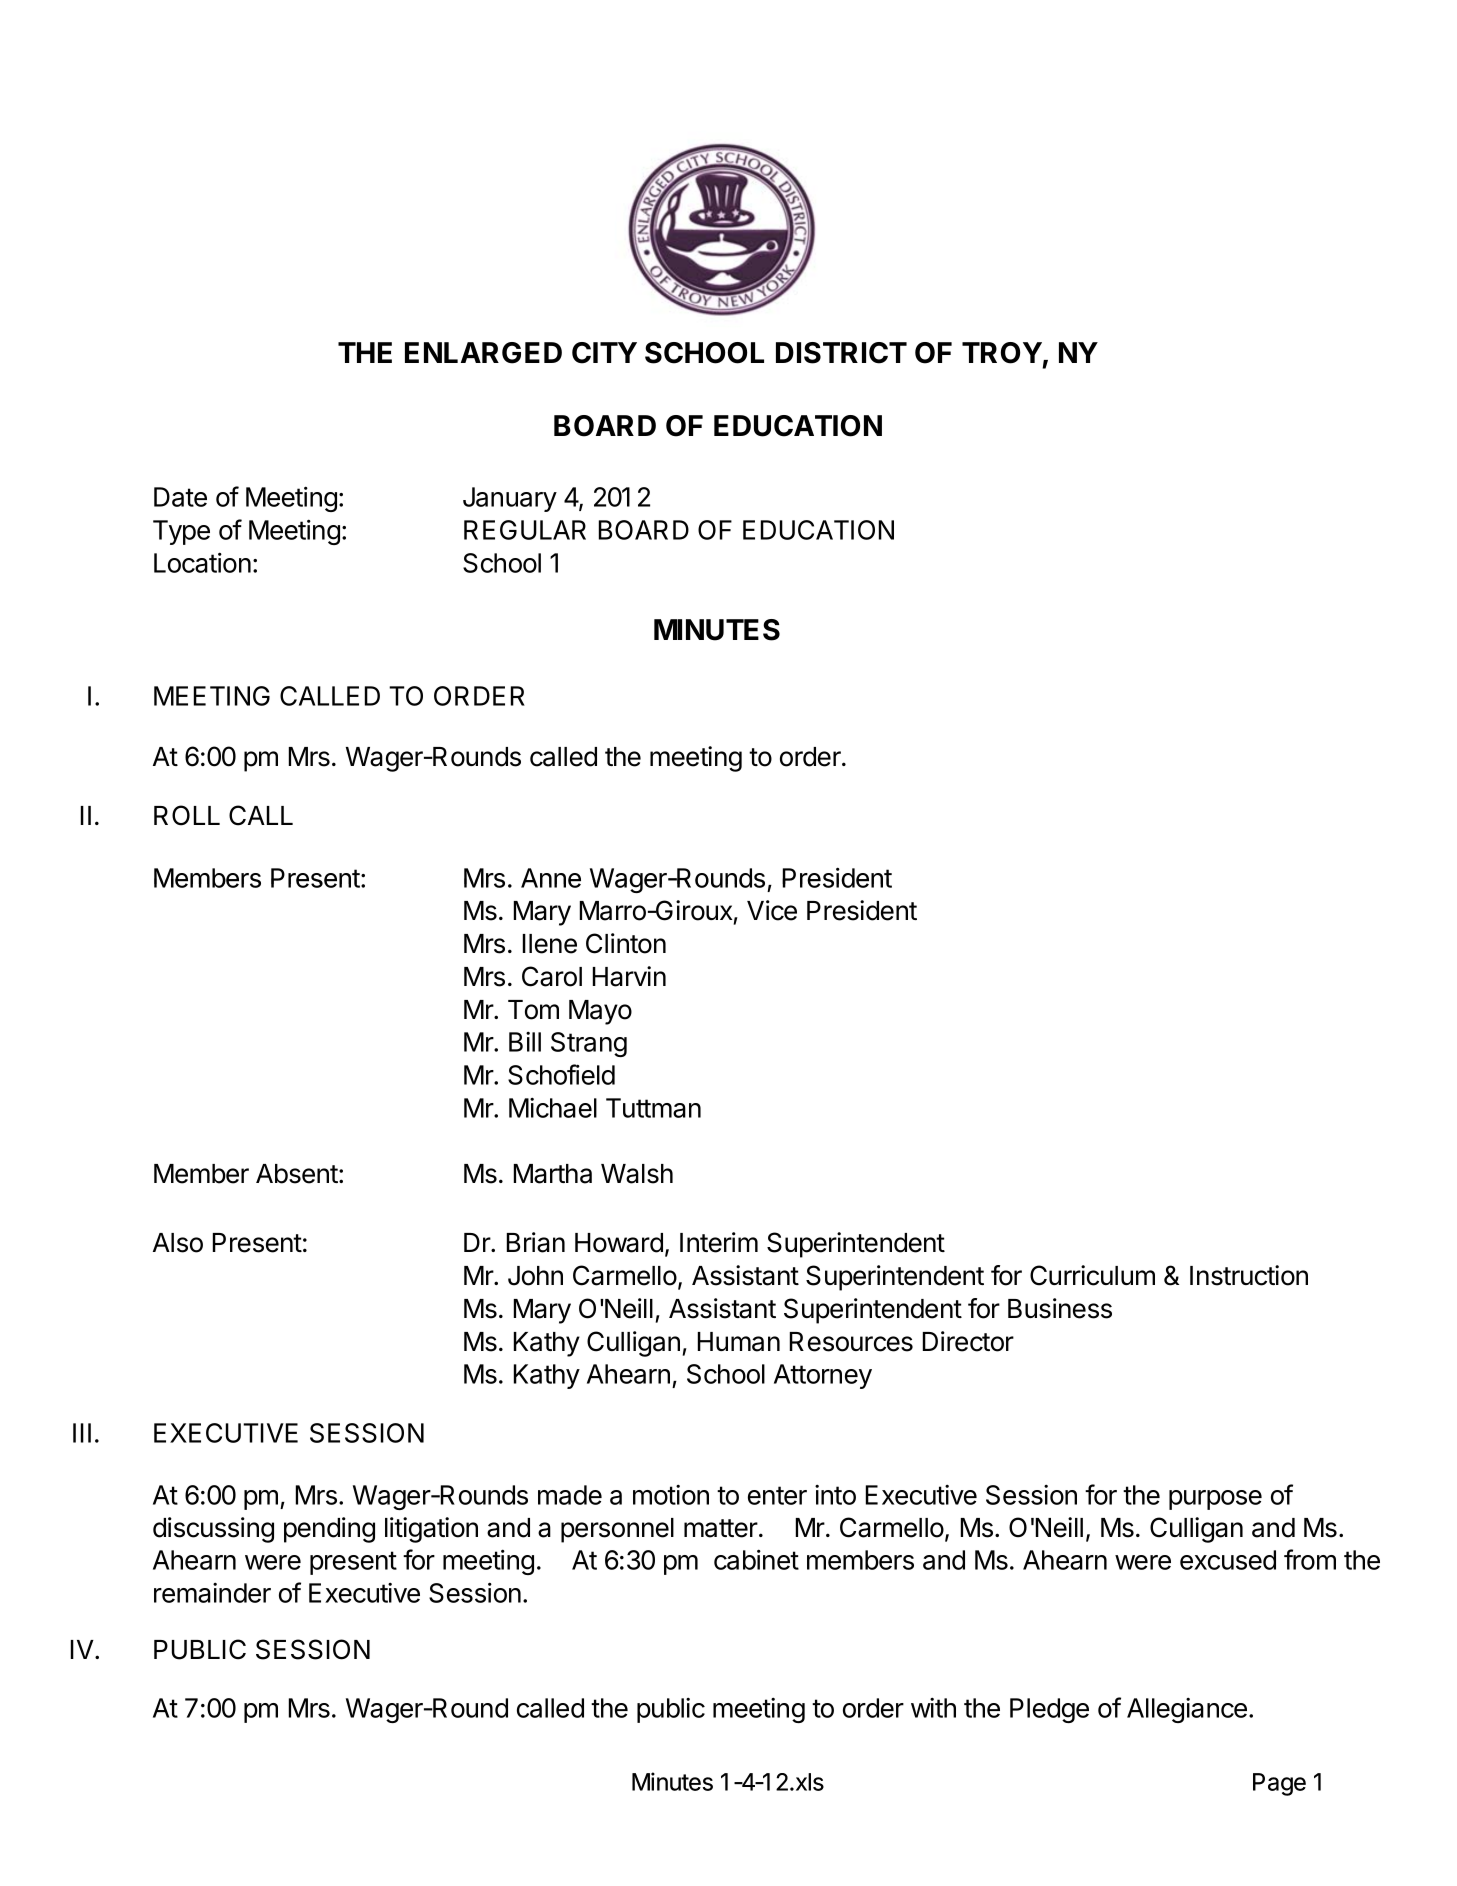 The width and height of the page is (1457, 1886). I want to click on Date, so click(180, 497).
